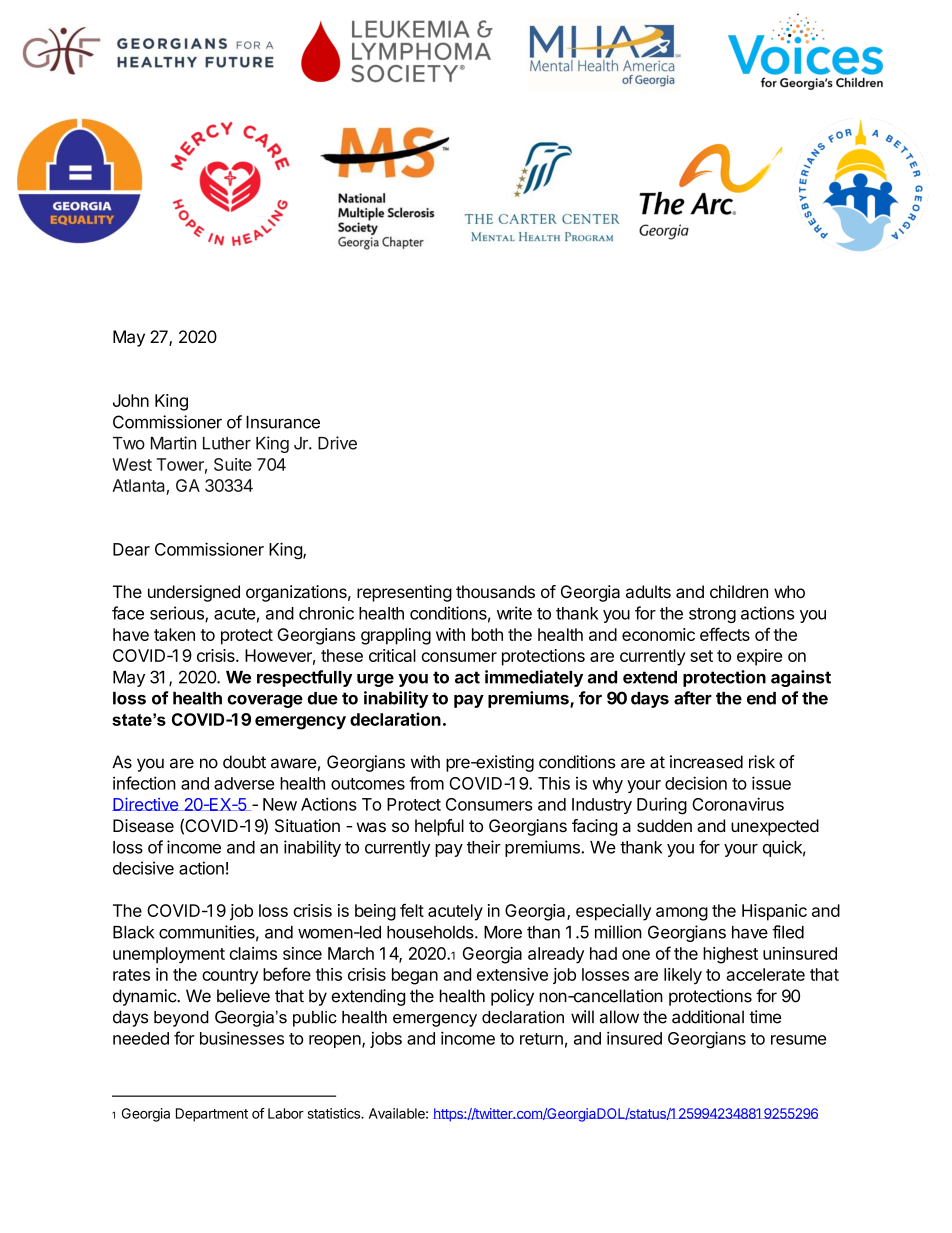 This page has width=952, height=1233. What do you see at coordinates (712, 615) in the page?
I see `strong` at bounding box center [712, 615].
